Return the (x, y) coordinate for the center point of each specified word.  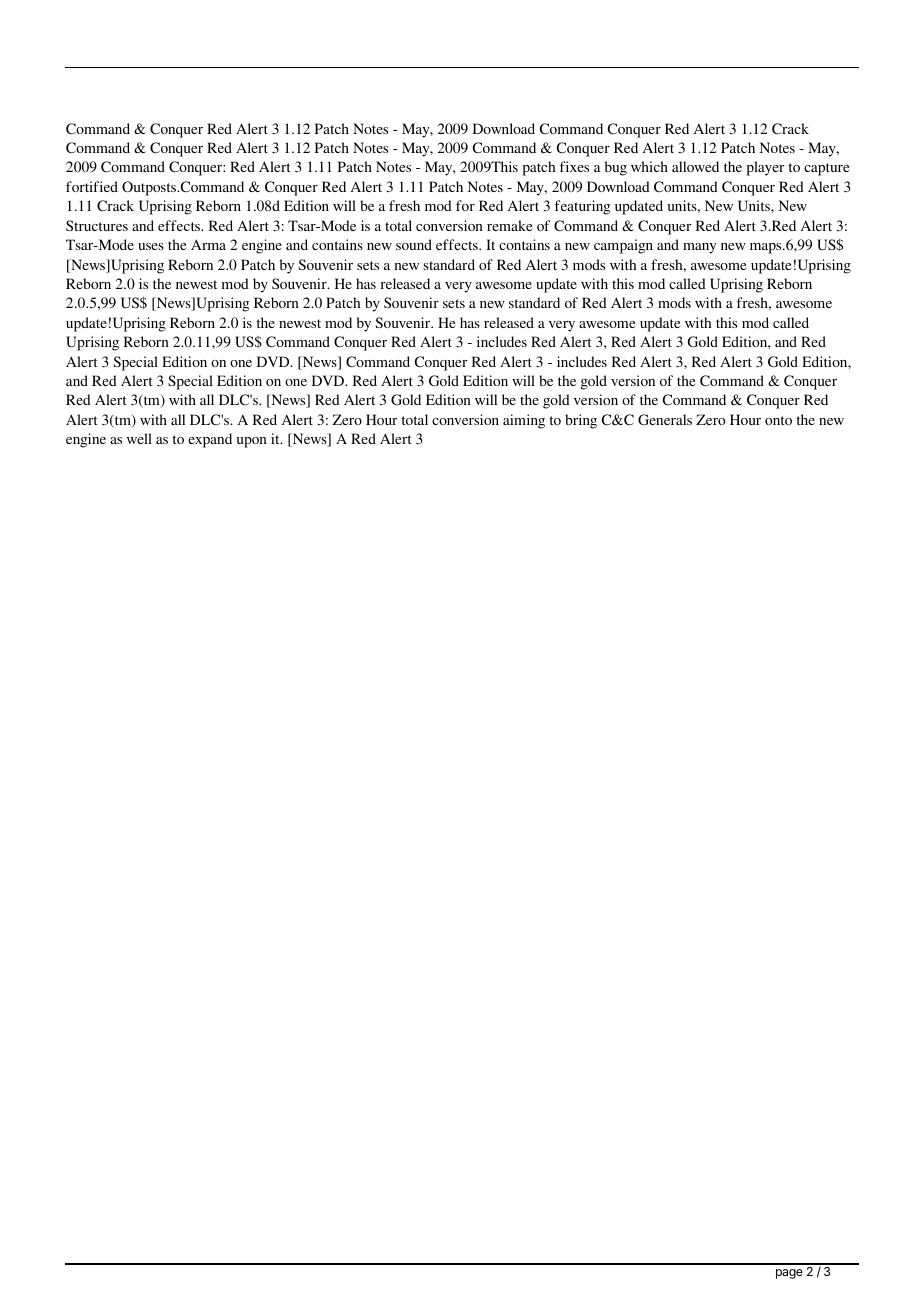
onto (778, 420)
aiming (524, 421)
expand (210, 440)
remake (509, 225)
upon (252, 442)
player (765, 168)
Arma (208, 244)
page (789, 1274)
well (139, 438)
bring (581, 421)
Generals (665, 419)
